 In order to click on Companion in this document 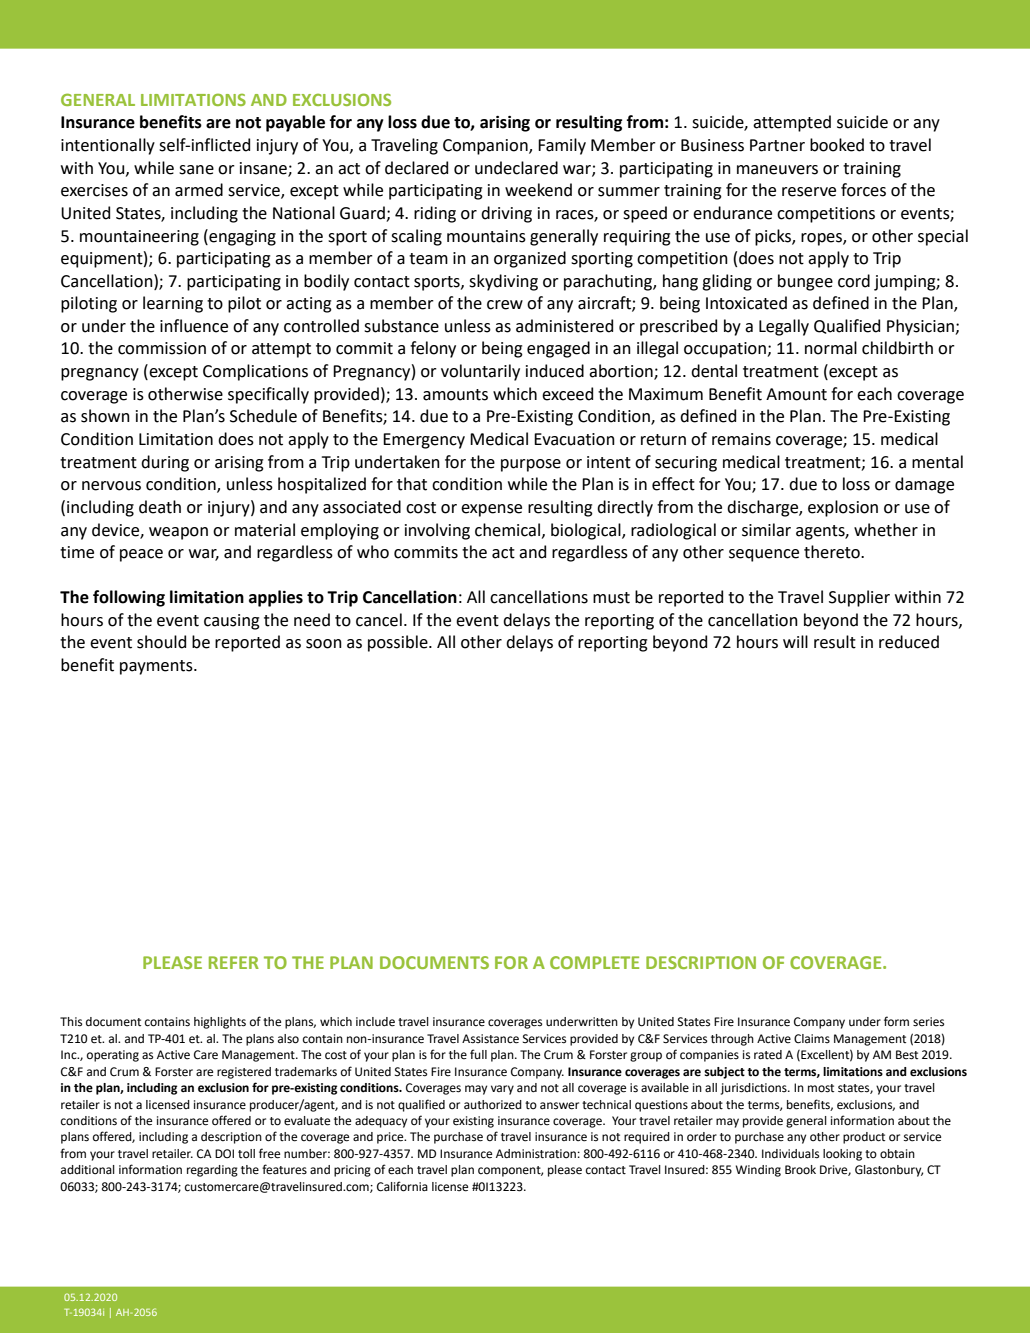, I will do `click(486, 147)`.
